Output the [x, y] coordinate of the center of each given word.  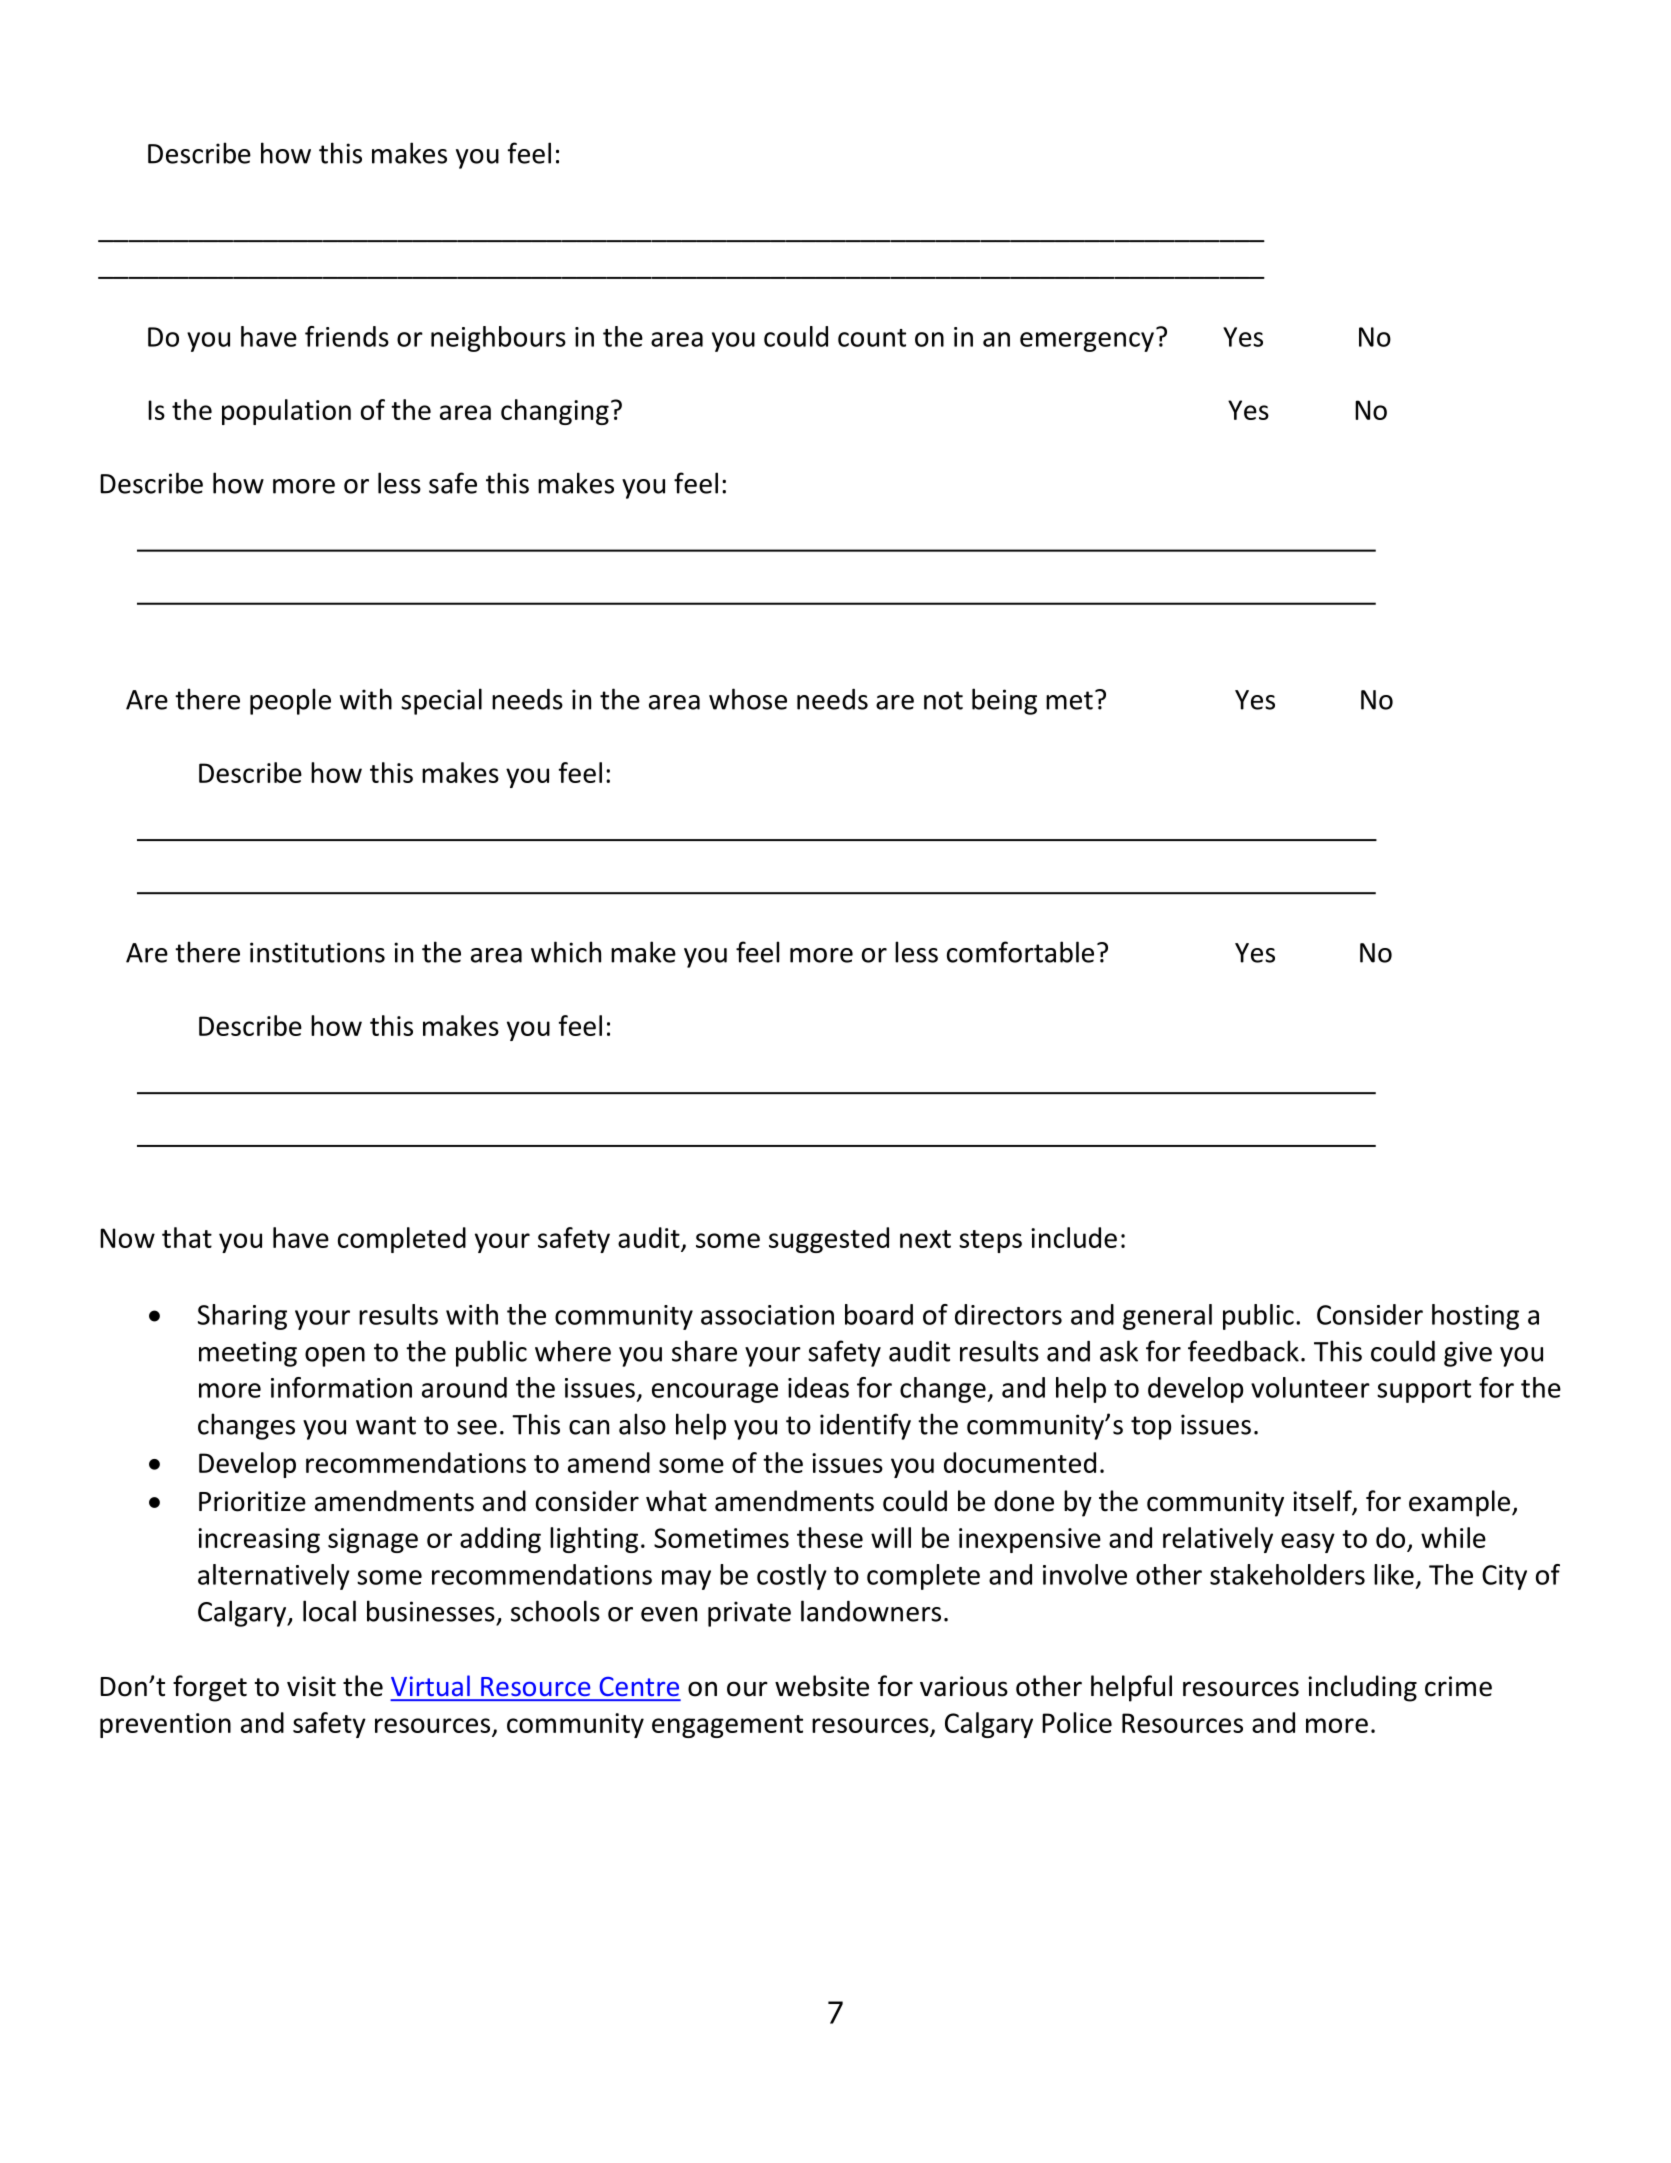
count [872, 338]
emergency [1087, 342]
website [822, 1686]
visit [311, 1686]
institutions [317, 952]
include [1074, 1237]
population [286, 412]
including [1362, 1688]
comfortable [1020, 952]
